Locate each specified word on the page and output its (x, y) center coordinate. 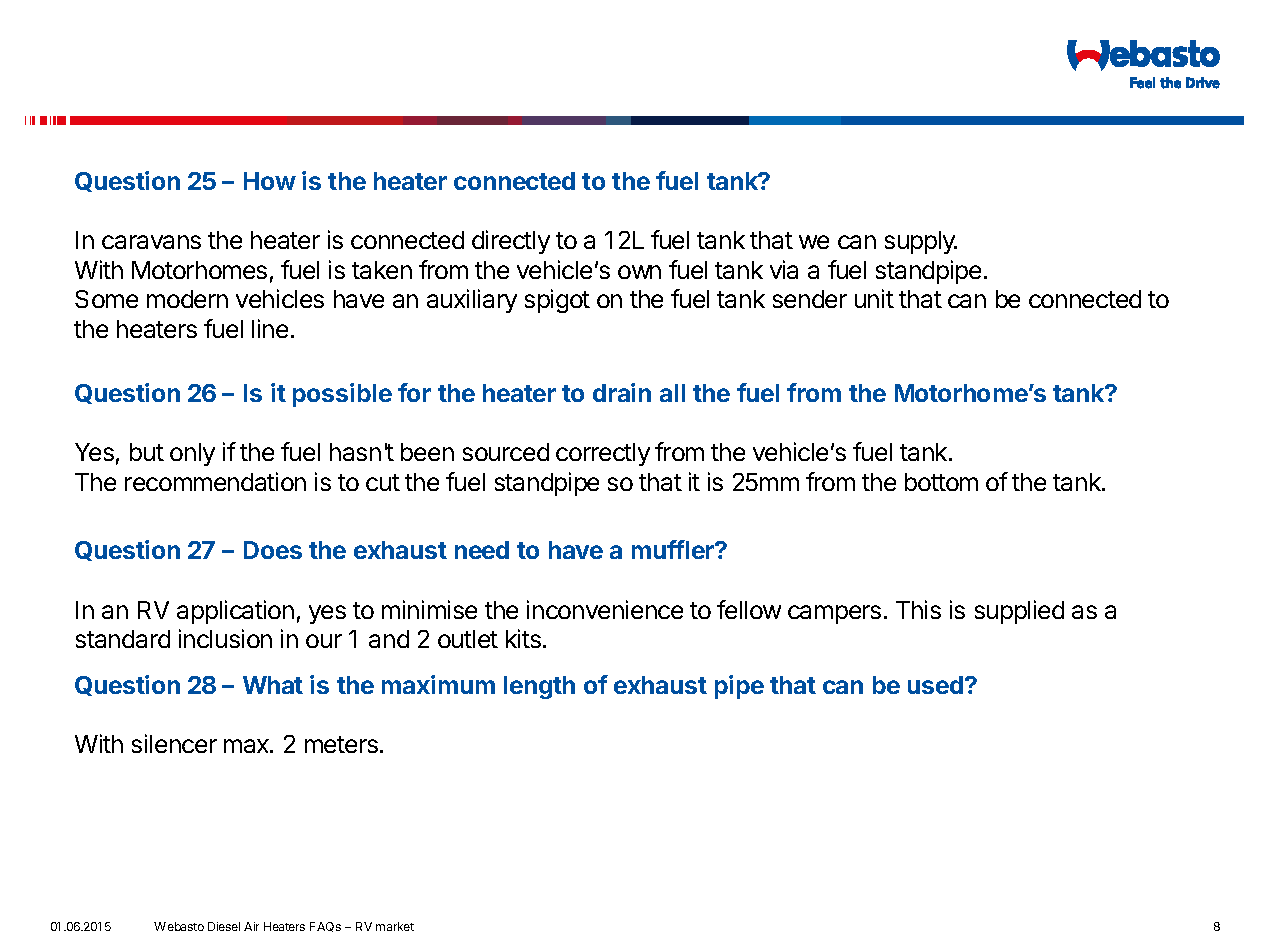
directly (511, 242)
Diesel (224, 926)
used (935, 685)
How (270, 181)
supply (921, 242)
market (395, 926)
